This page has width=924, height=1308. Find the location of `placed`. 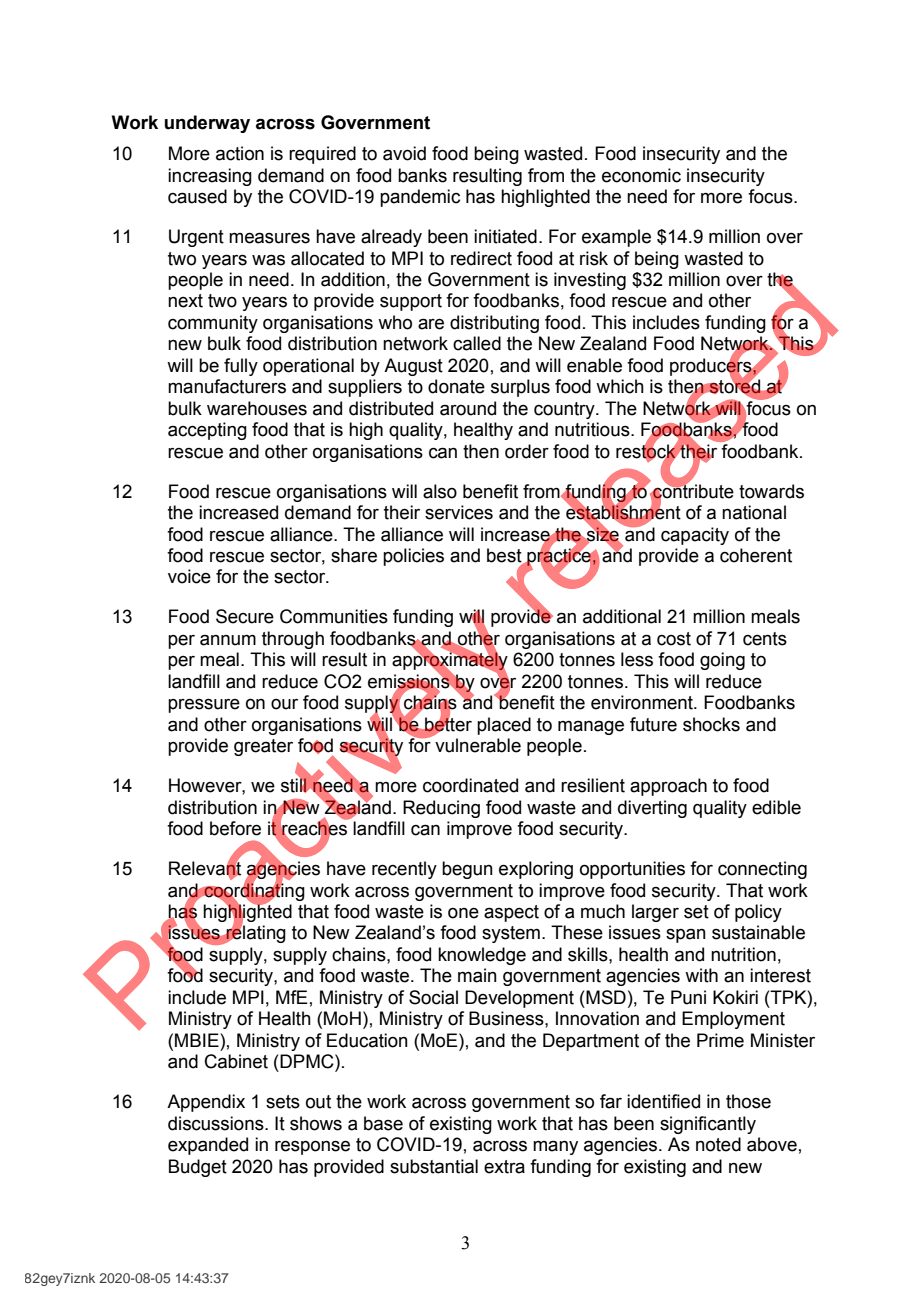

placed is located at coordinates (504, 726).
